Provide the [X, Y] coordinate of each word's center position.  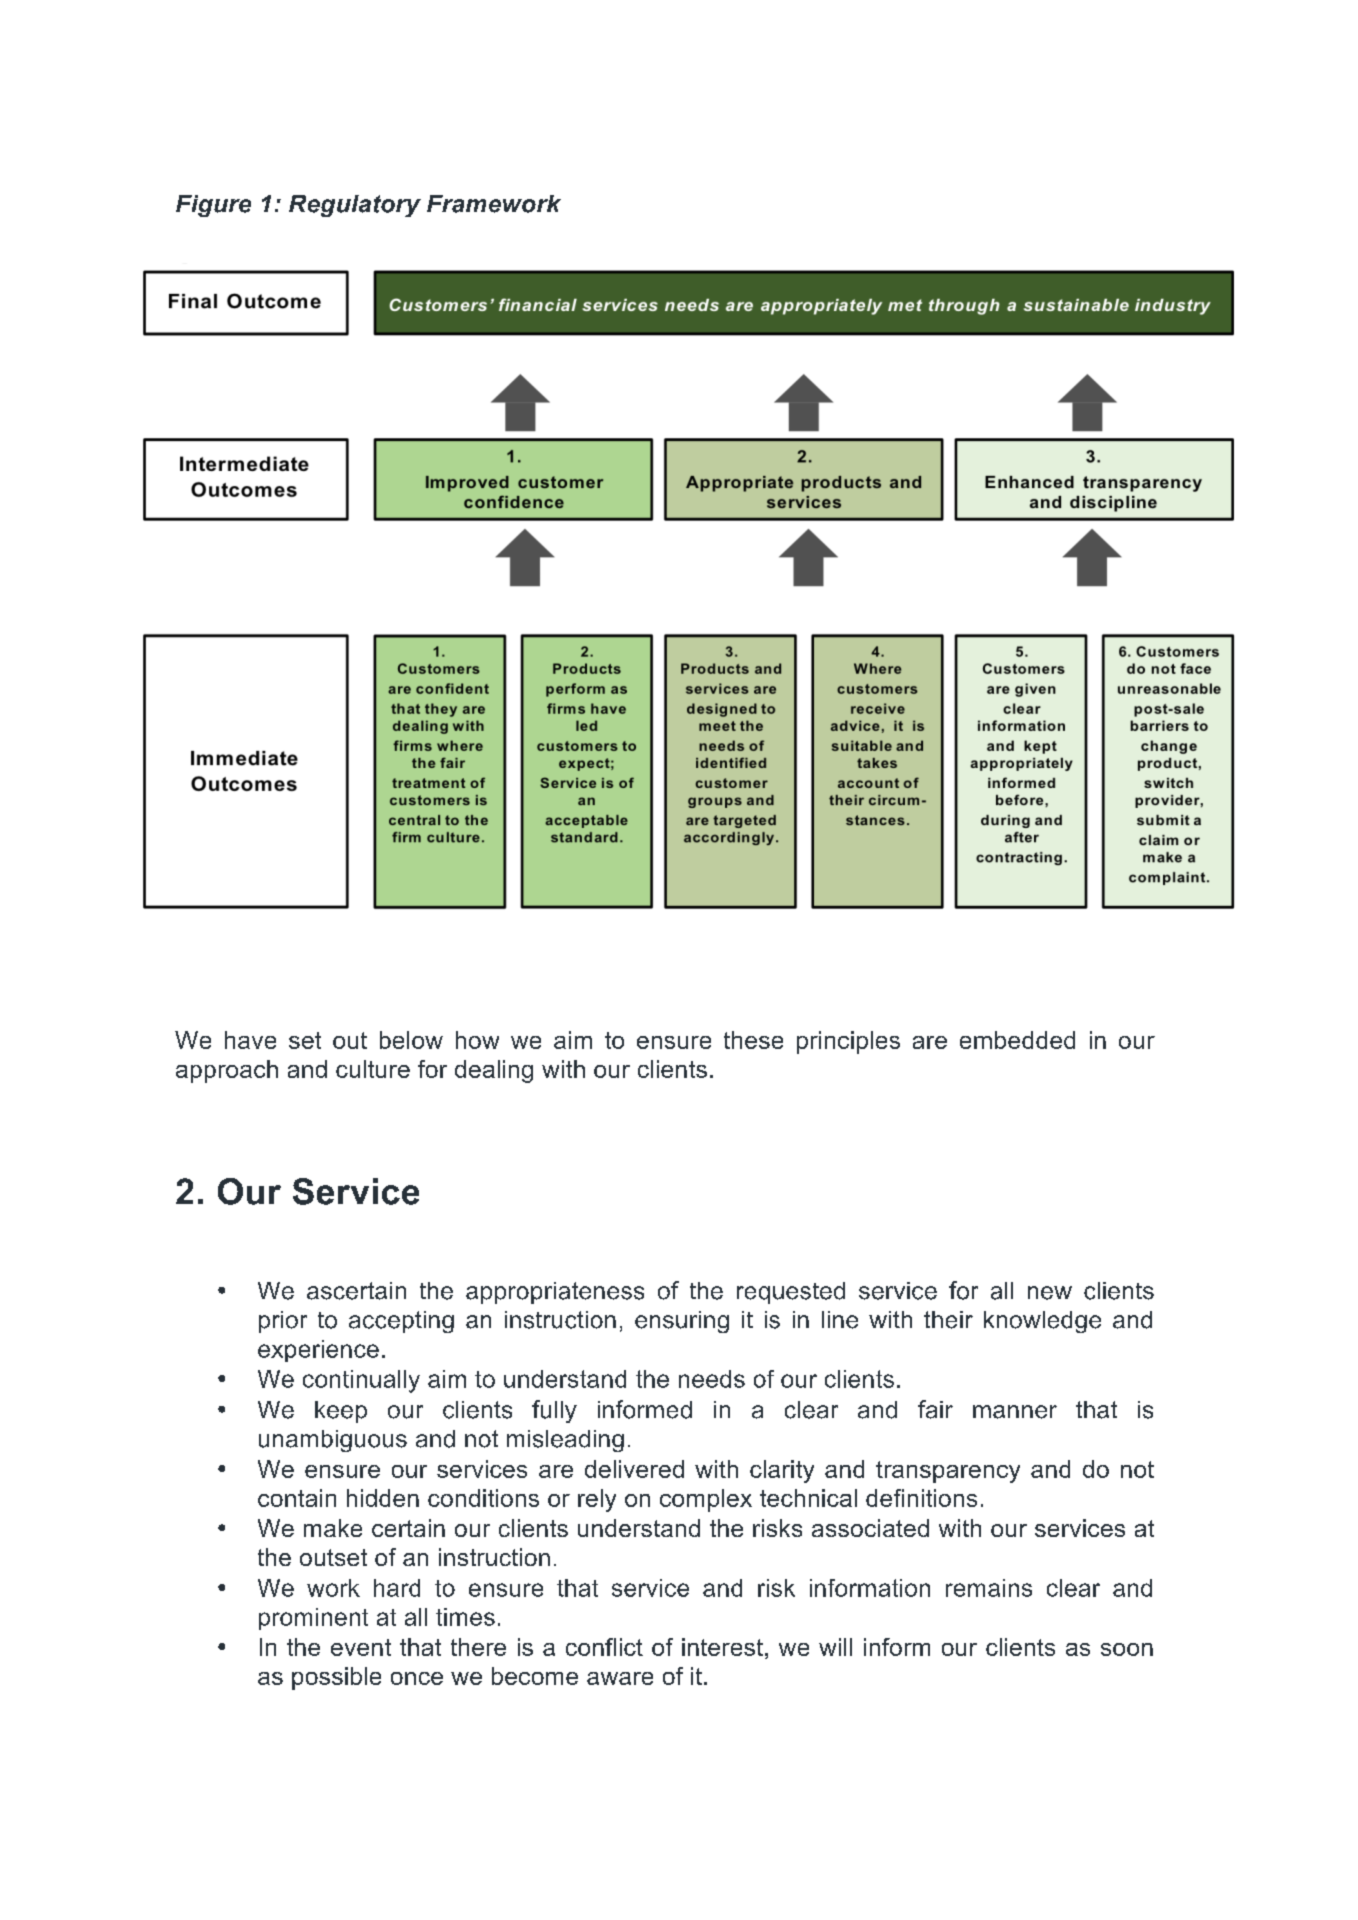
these [753, 1040]
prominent [313, 1619]
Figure [213, 206]
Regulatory [355, 206]
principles [848, 1042]
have [250, 1040]
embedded [1017, 1040]
